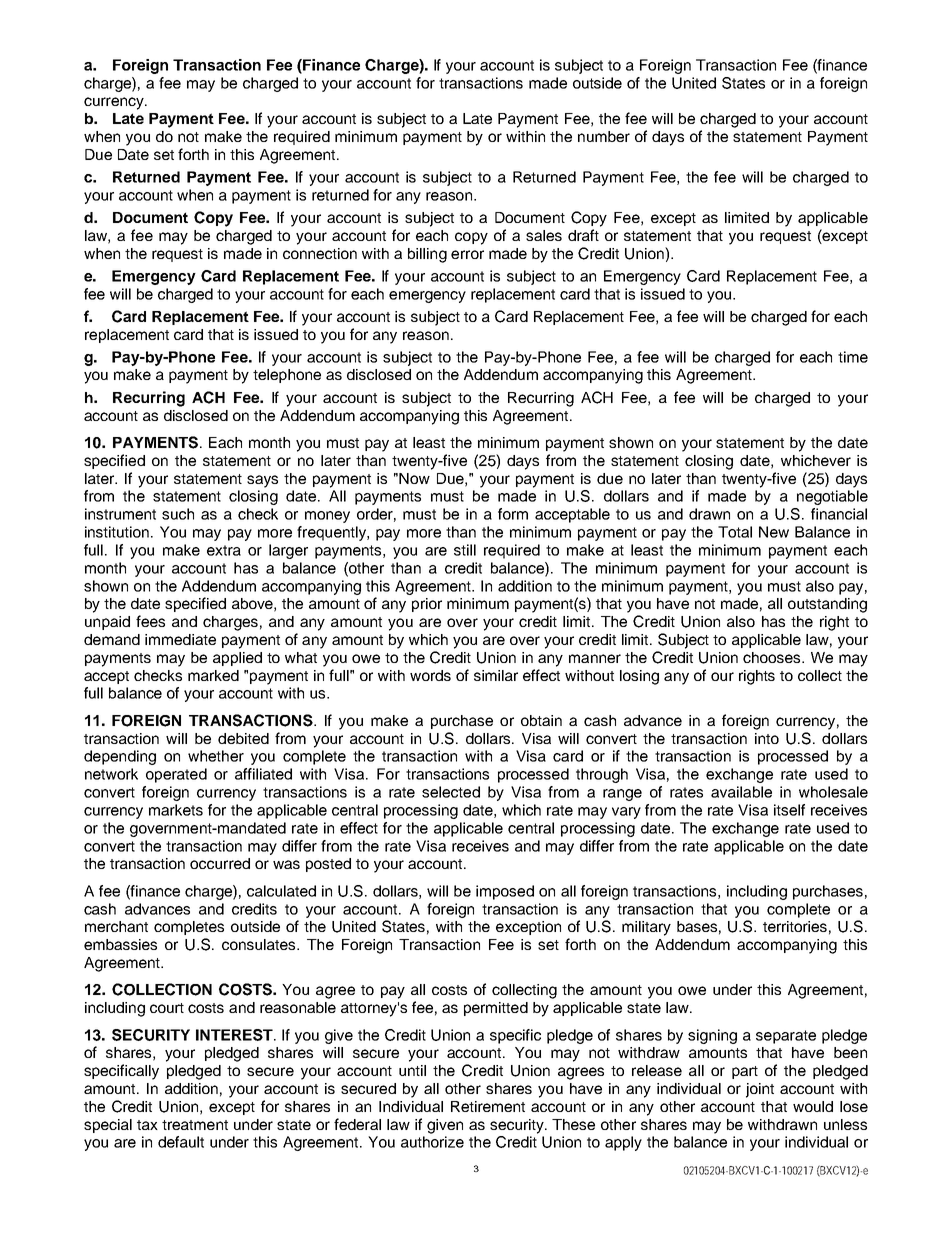 Image resolution: width=952 pixels, height=1233 pixels. I want to click on Retirement, so click(488, 1106).
